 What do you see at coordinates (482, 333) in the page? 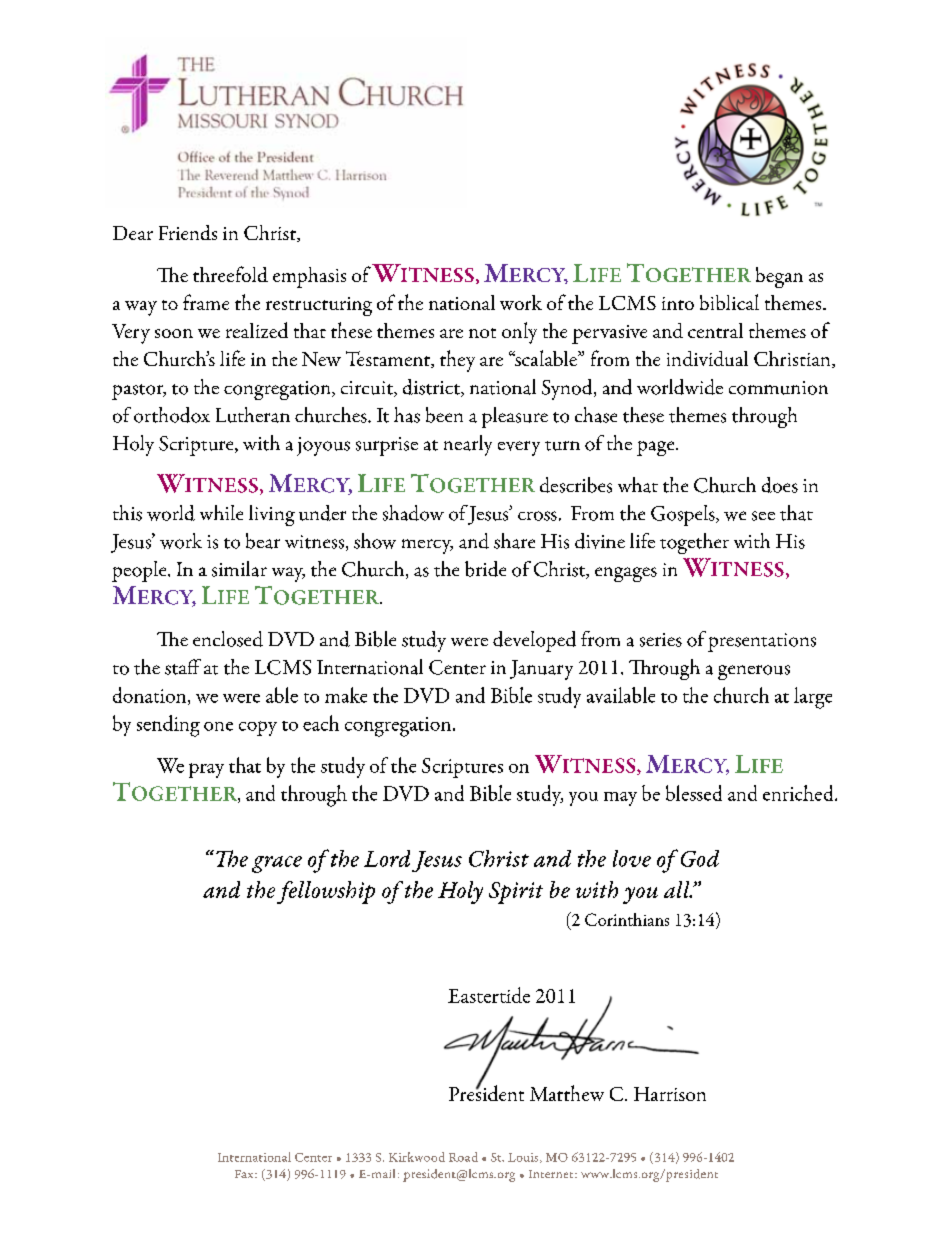
I see `not` at bounding box center [482, 333].
